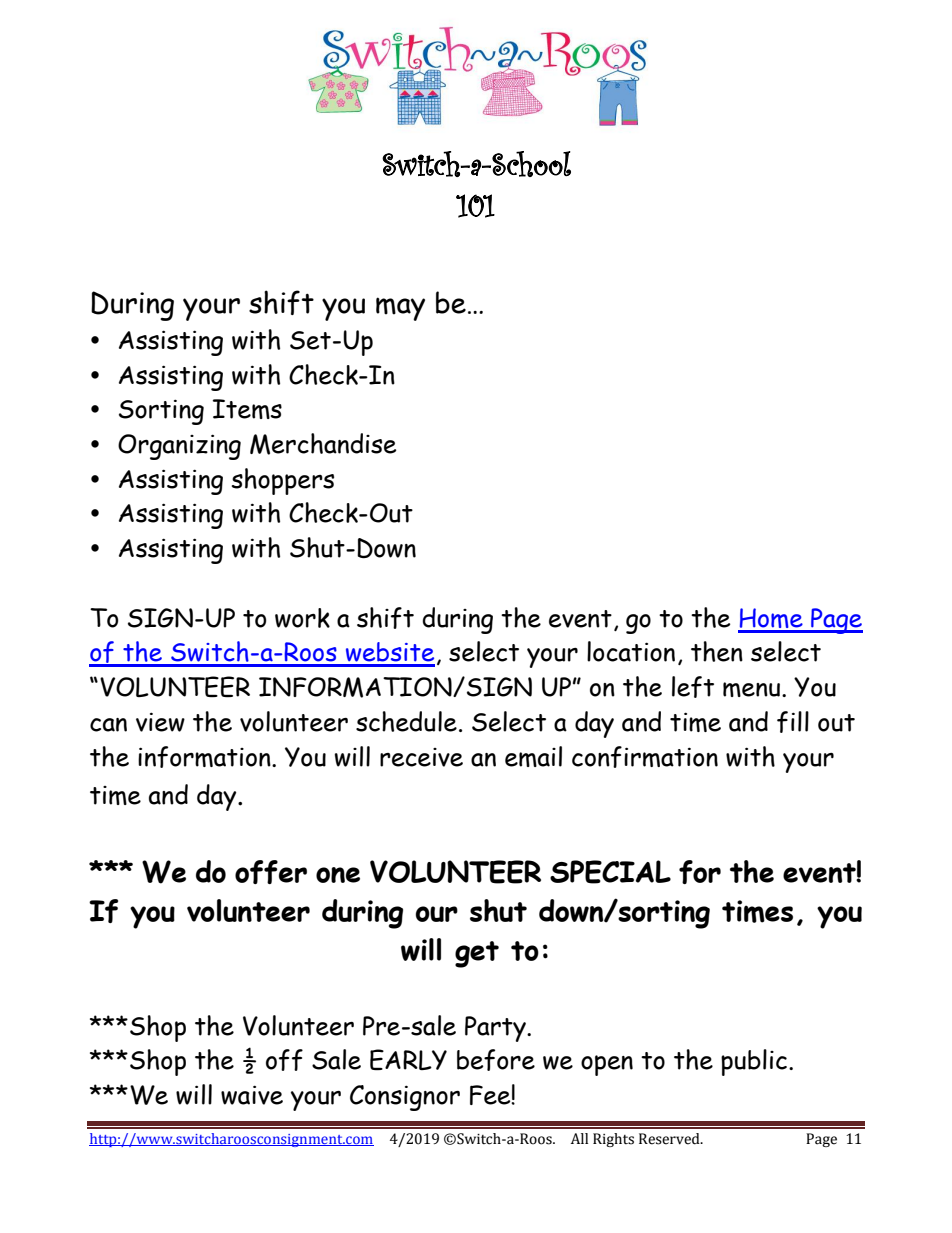 Image resolution: width=952 pixels, height=1233 pixels. Describe the element at coordinates (247, 409) in the screenshot. I see `Items` at that location.
